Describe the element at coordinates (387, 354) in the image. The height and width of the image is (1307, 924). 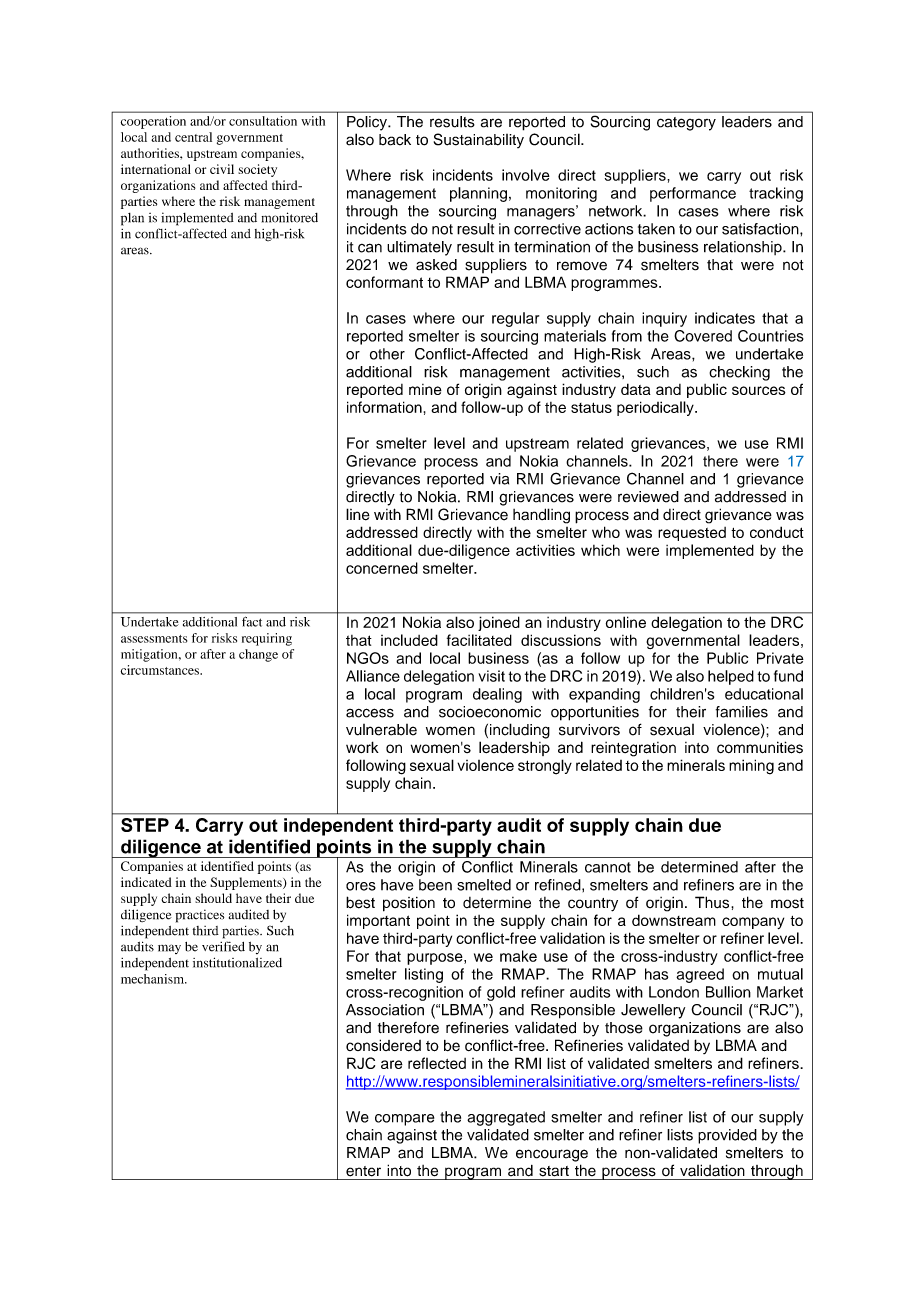
I see `other` at that location.
